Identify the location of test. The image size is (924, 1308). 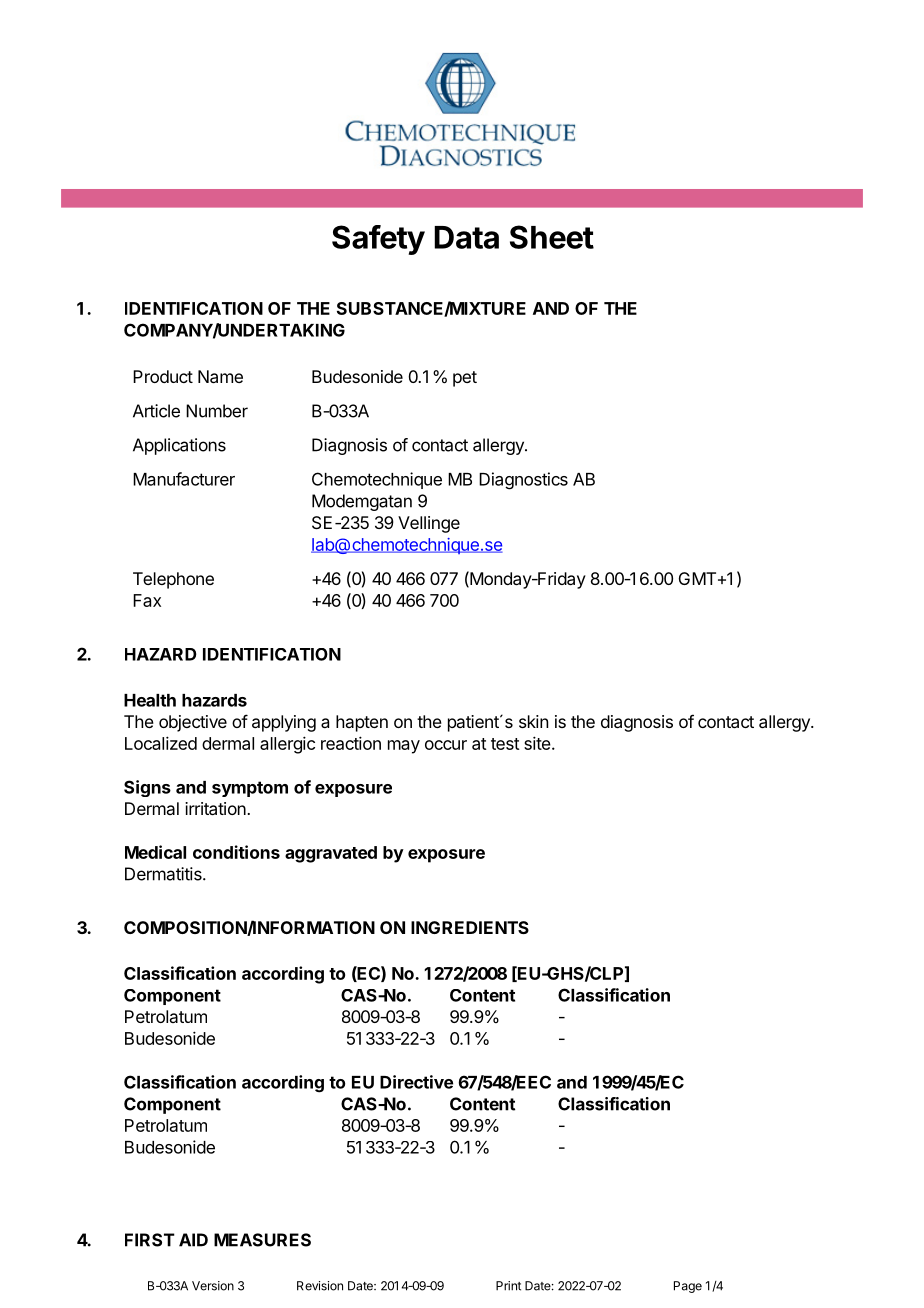
(505, 744).
